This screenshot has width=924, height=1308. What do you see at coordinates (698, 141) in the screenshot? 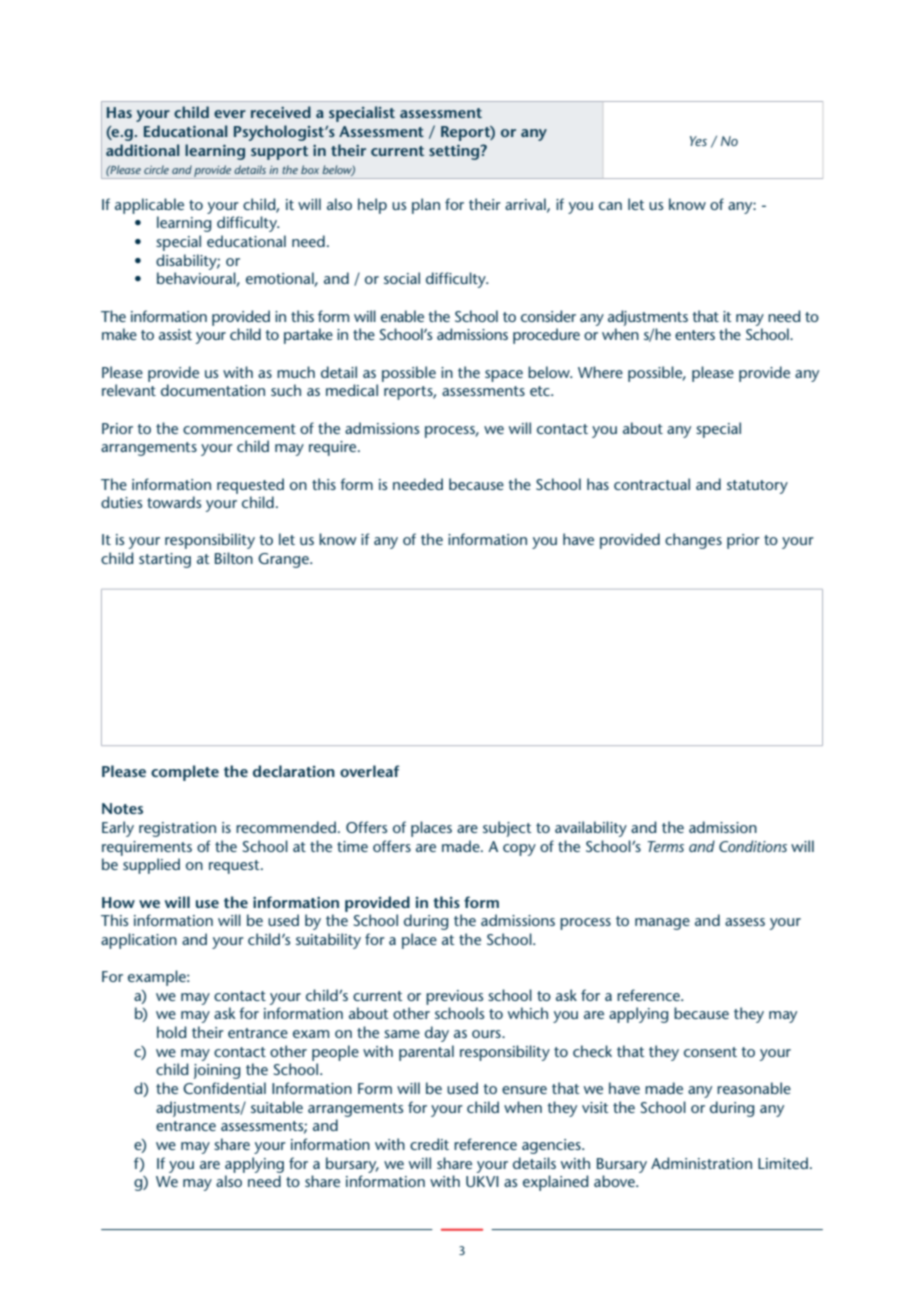
I see `Yes` at bounding box center [698, 141].
